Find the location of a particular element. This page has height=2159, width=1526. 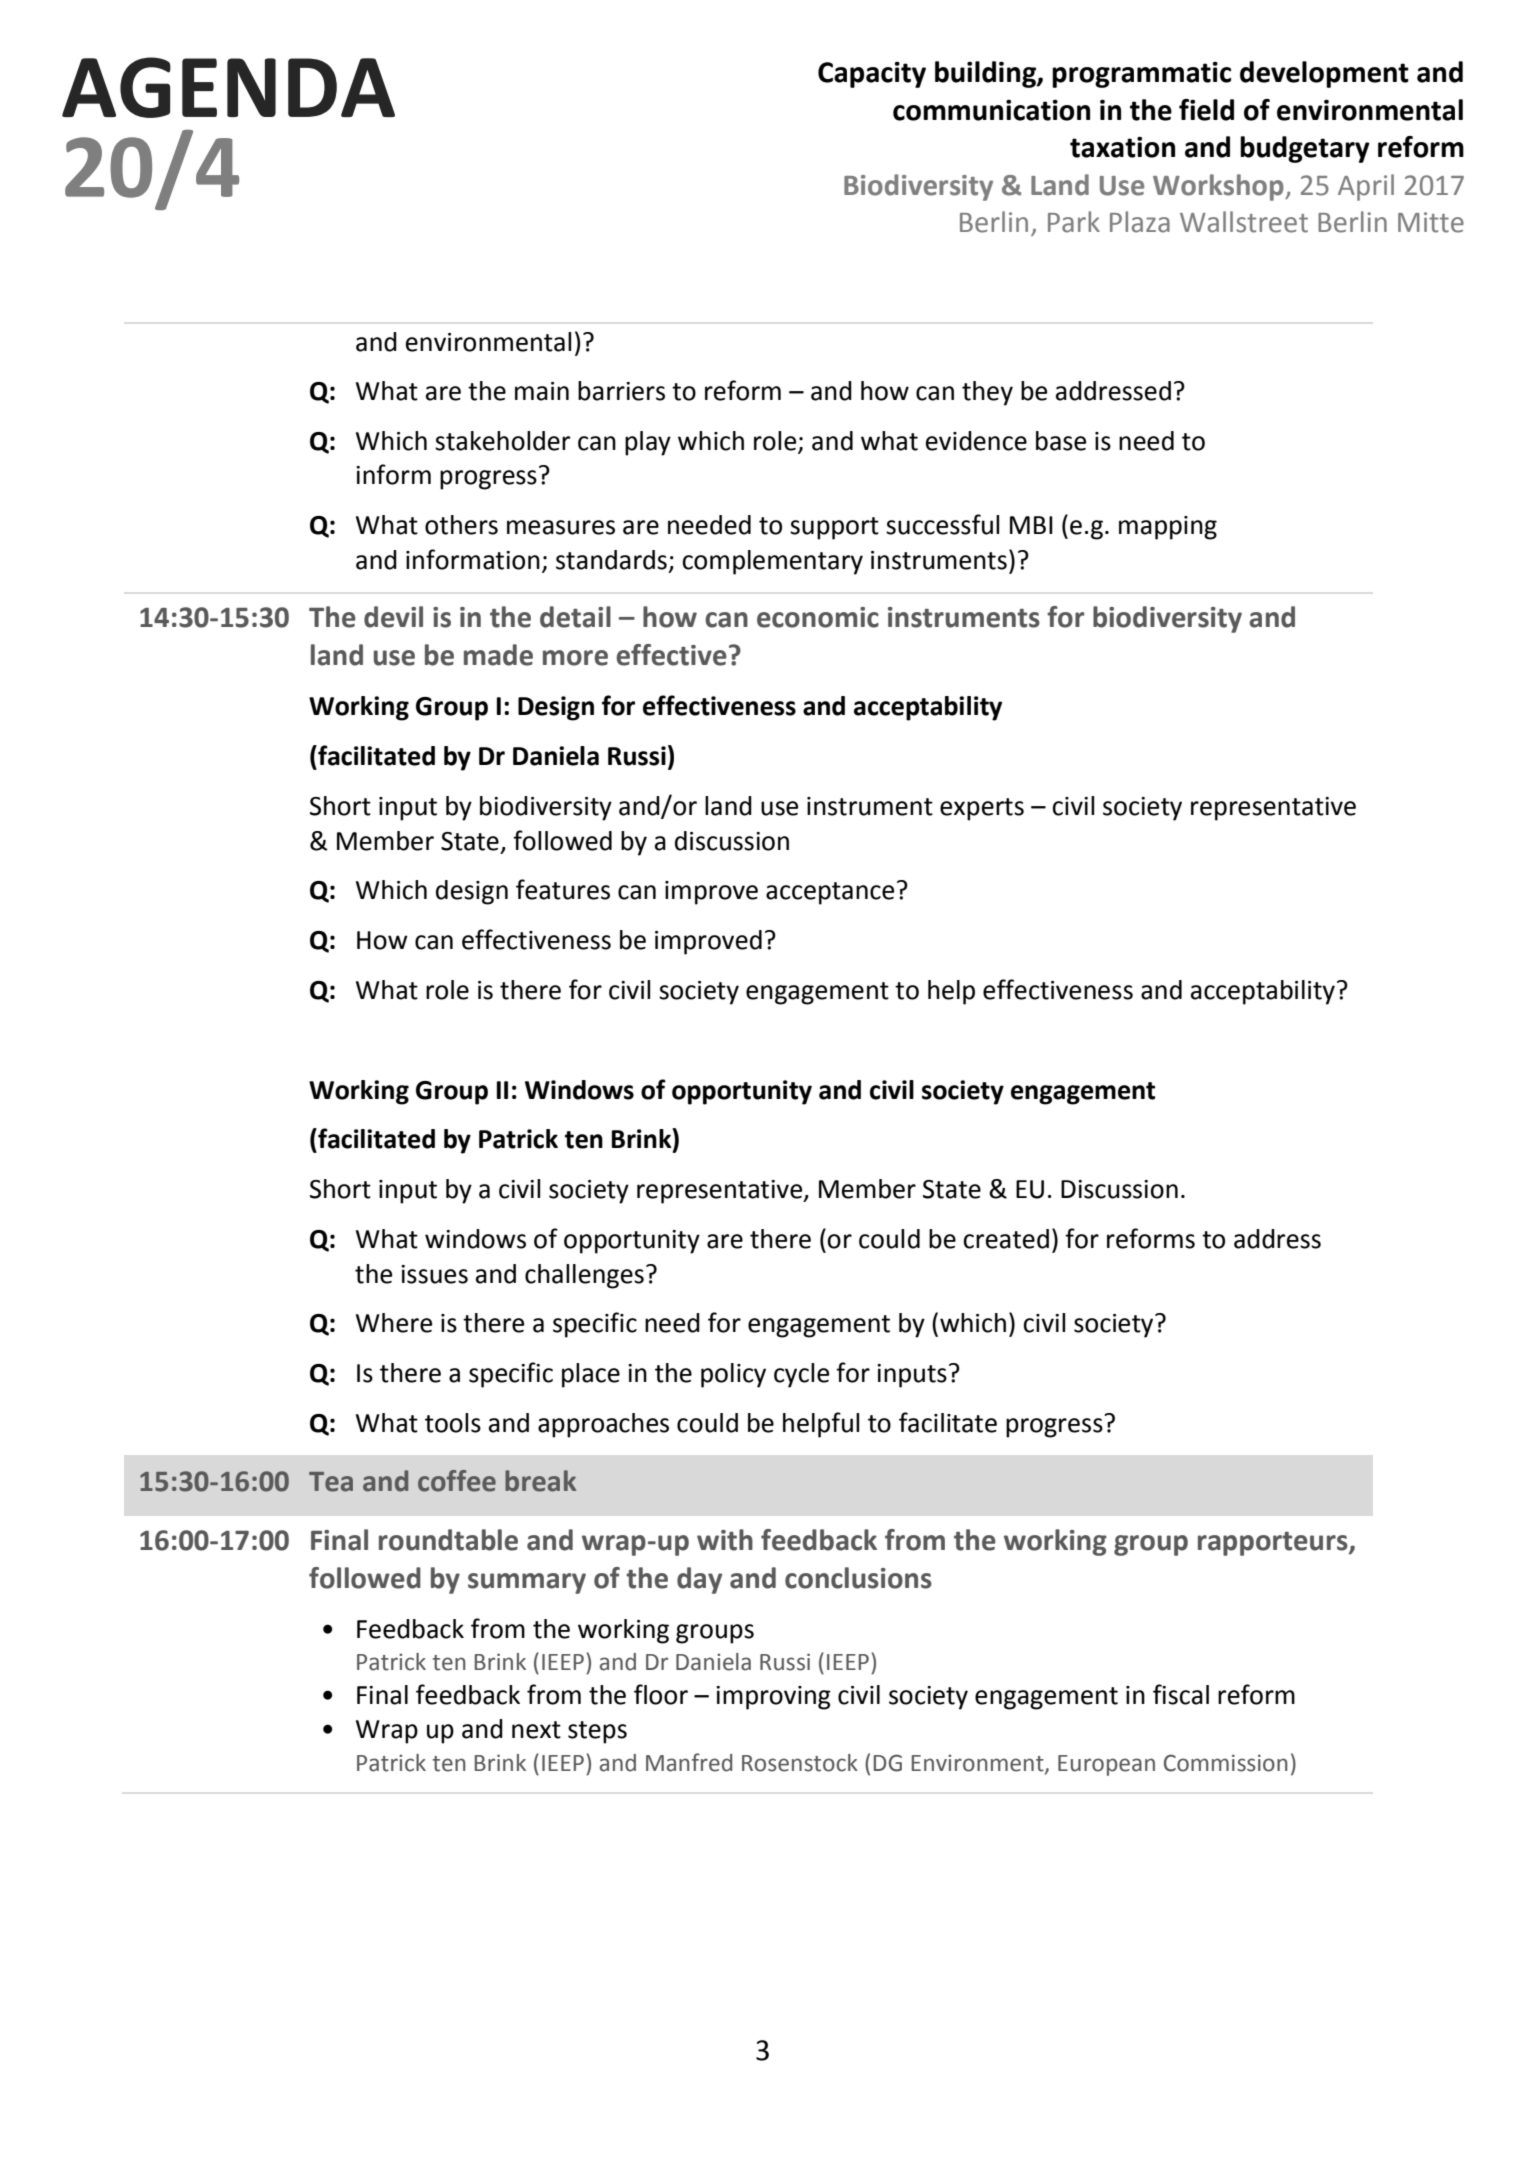

experts is located at coordinates (982, 809).
